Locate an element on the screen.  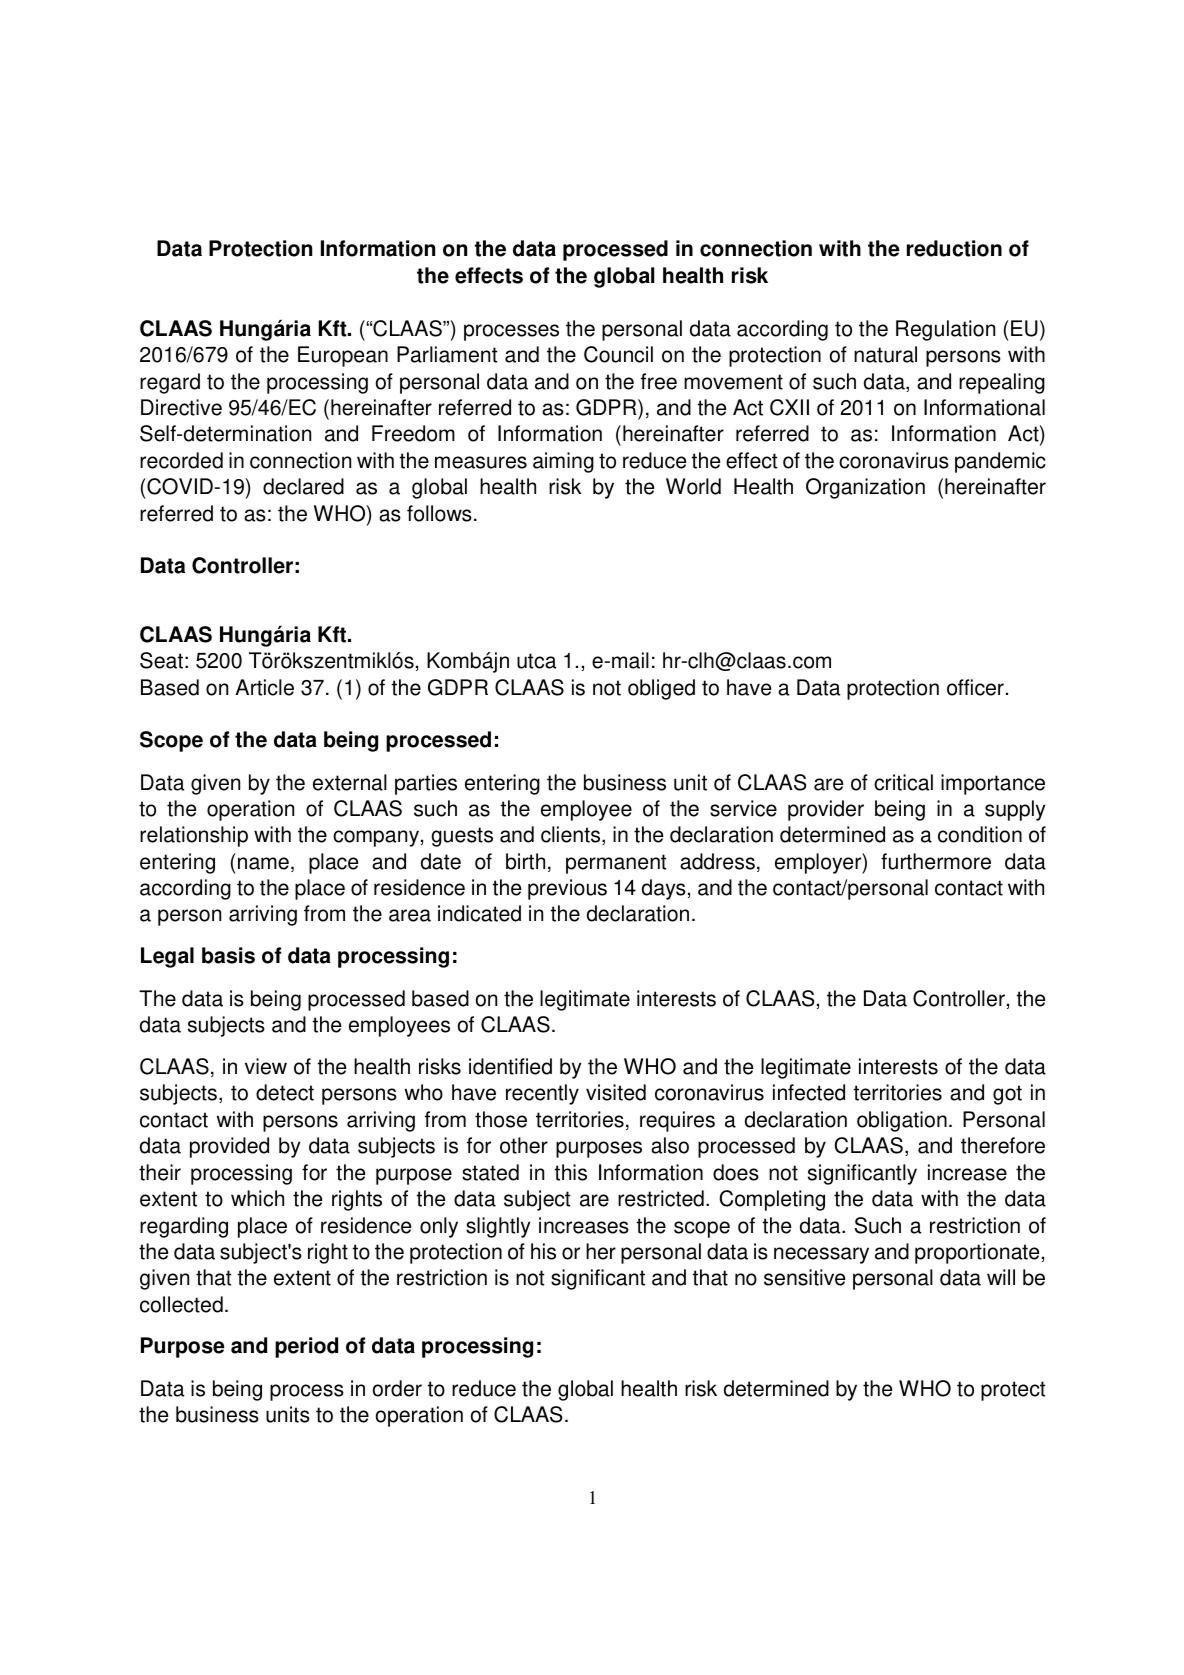
European is located at coordinates (343, 356).
